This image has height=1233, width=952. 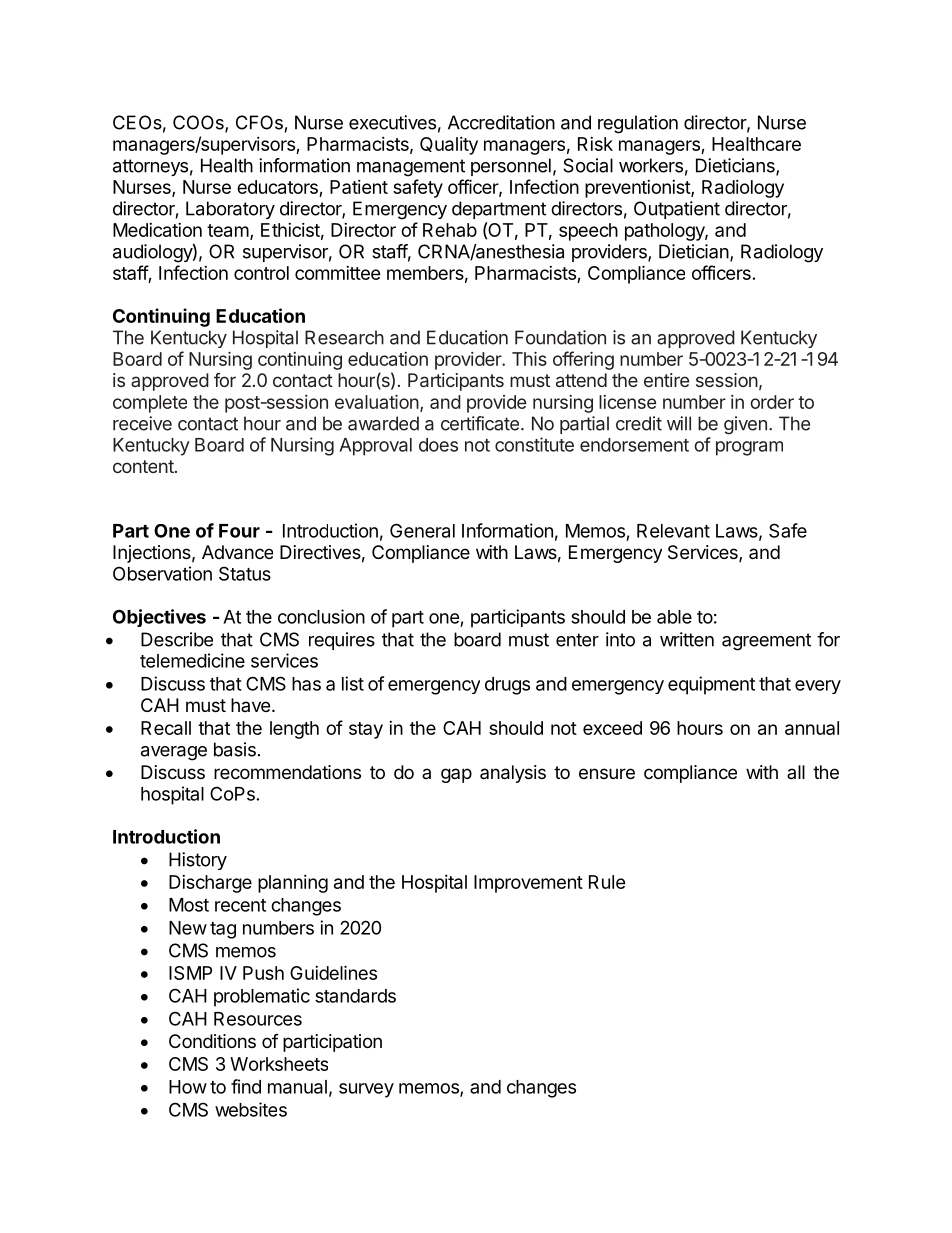 I want to click on find, so click(x=246, y=1086).
